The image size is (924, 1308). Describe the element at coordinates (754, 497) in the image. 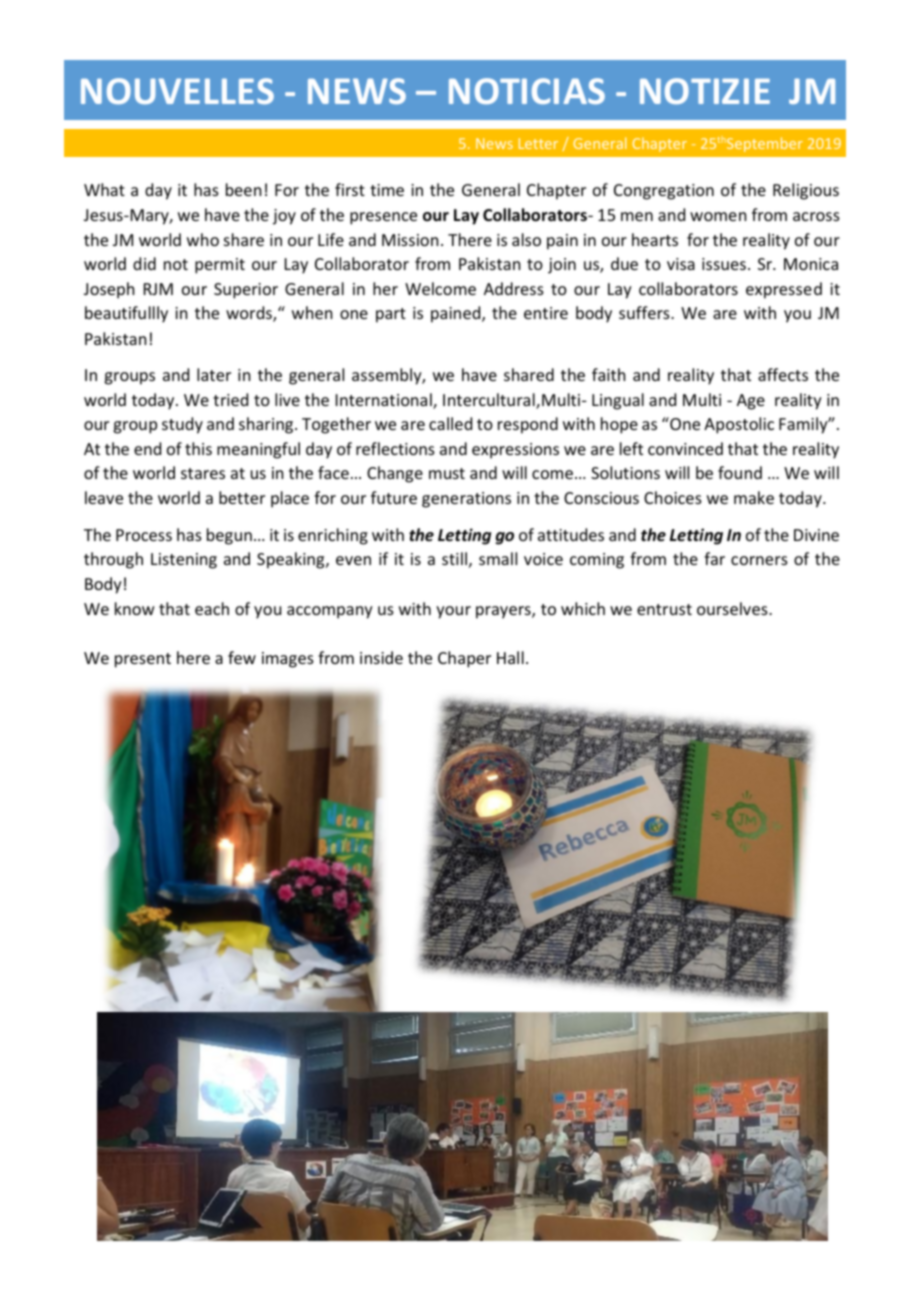

I see `make` at that location.
